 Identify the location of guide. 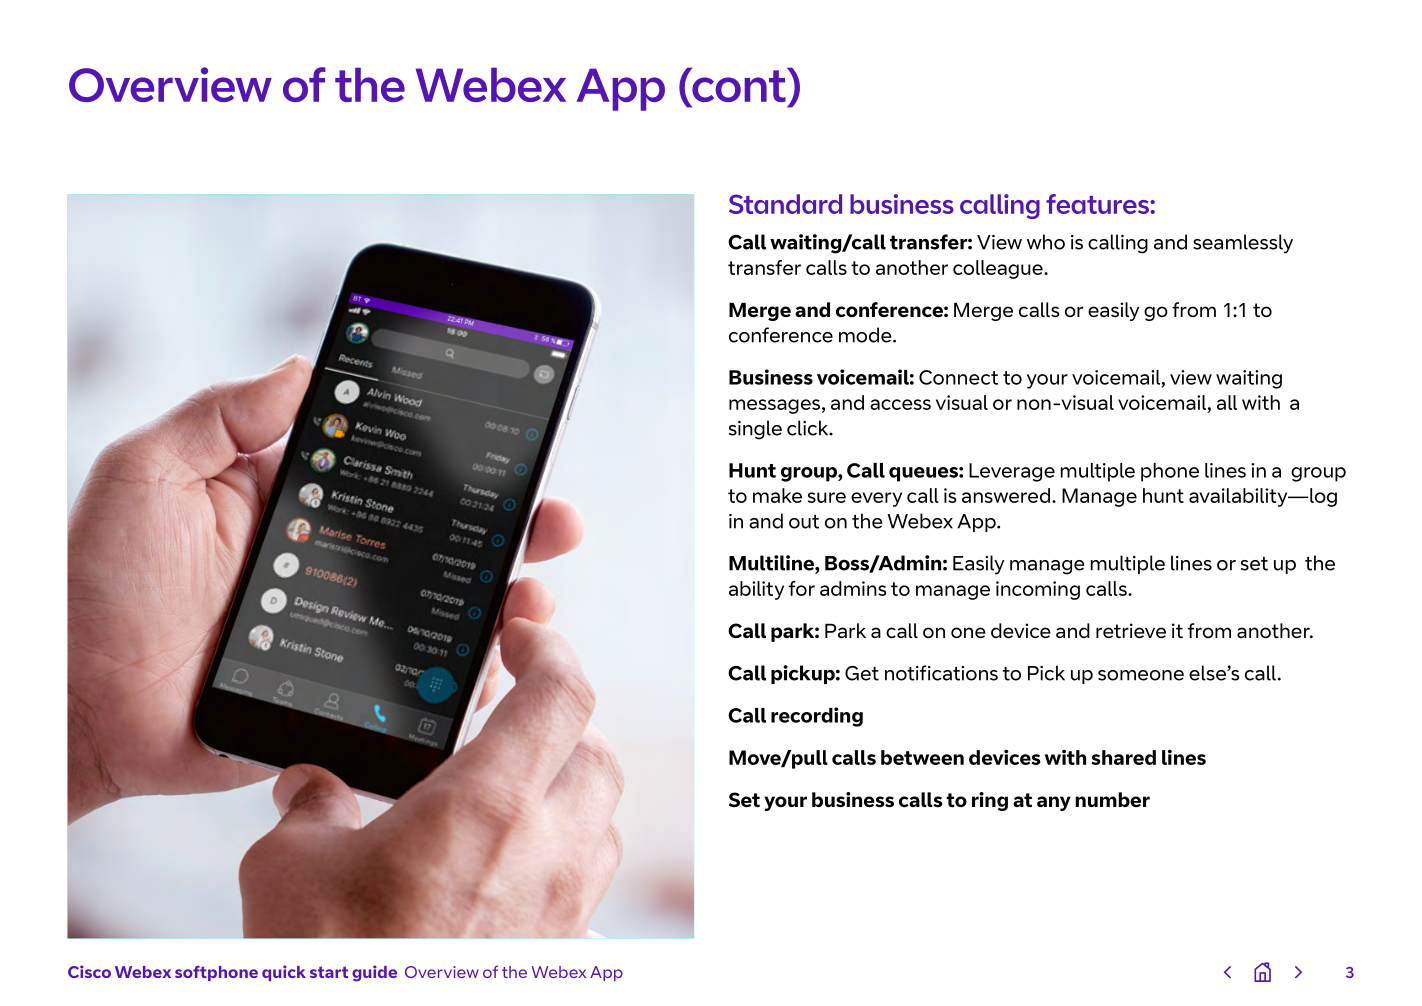
(374, 973).
